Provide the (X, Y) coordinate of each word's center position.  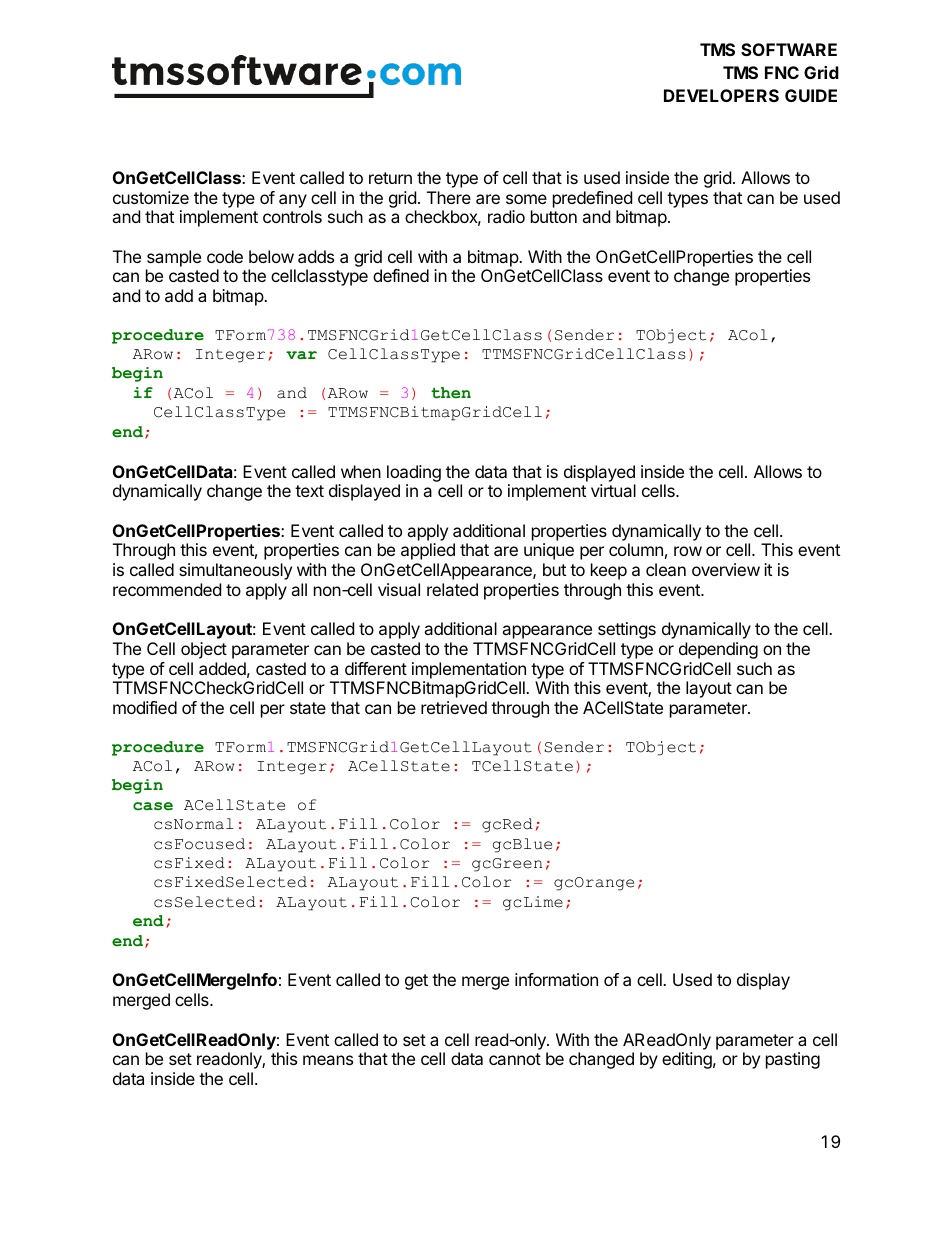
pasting (793, 1060)
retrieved (454, 707)
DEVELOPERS (721, 95)
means (328, 1060)
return (390, 178)
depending (718, 650)
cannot (515, 1059)
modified (145, 707)
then (451, 393)
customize (151, 197)
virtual (613, 490)
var (301, 355)
